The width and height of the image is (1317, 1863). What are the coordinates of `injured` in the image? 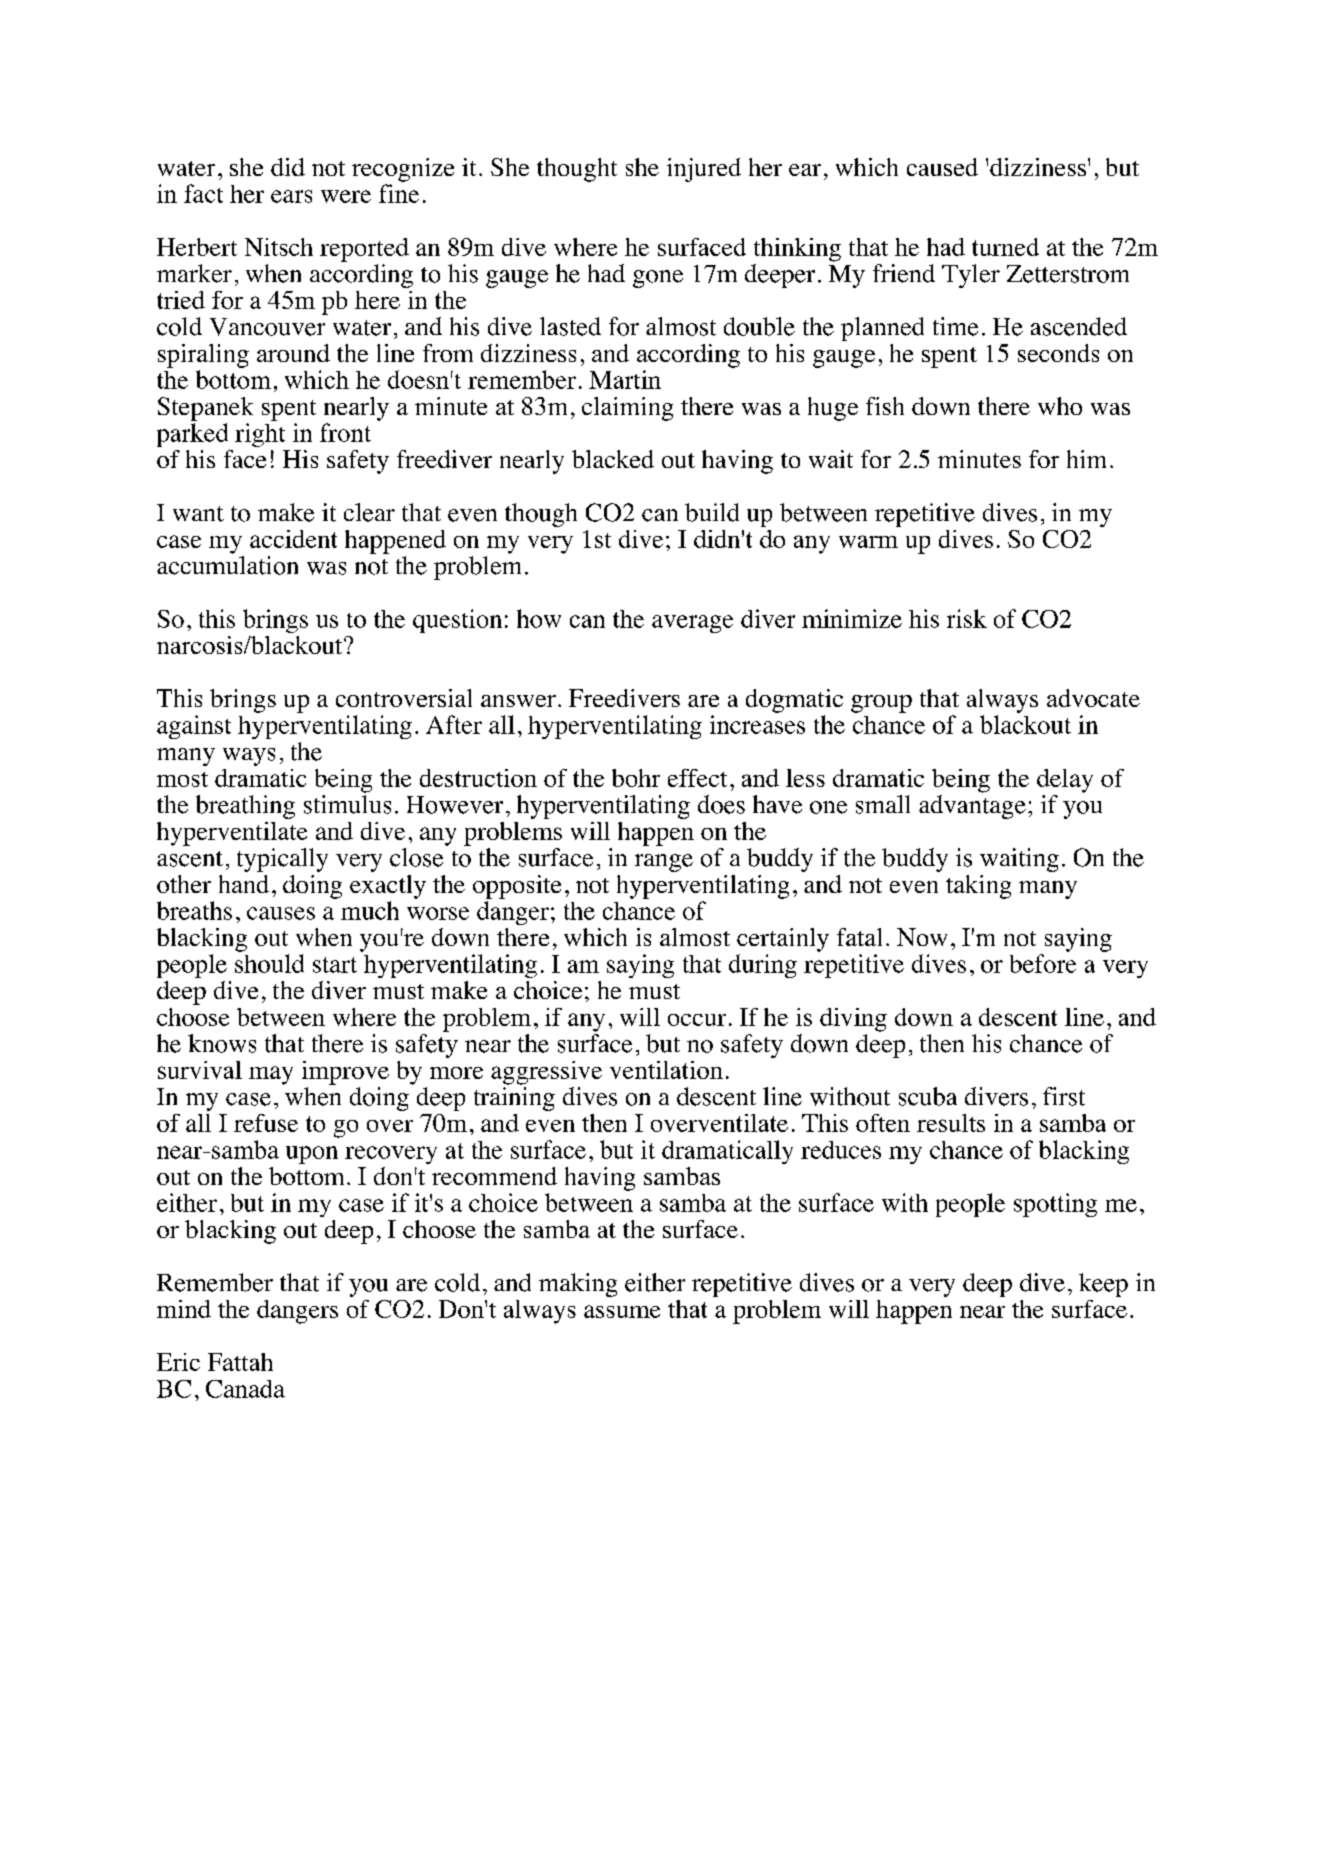 It's located at (704, 170).
